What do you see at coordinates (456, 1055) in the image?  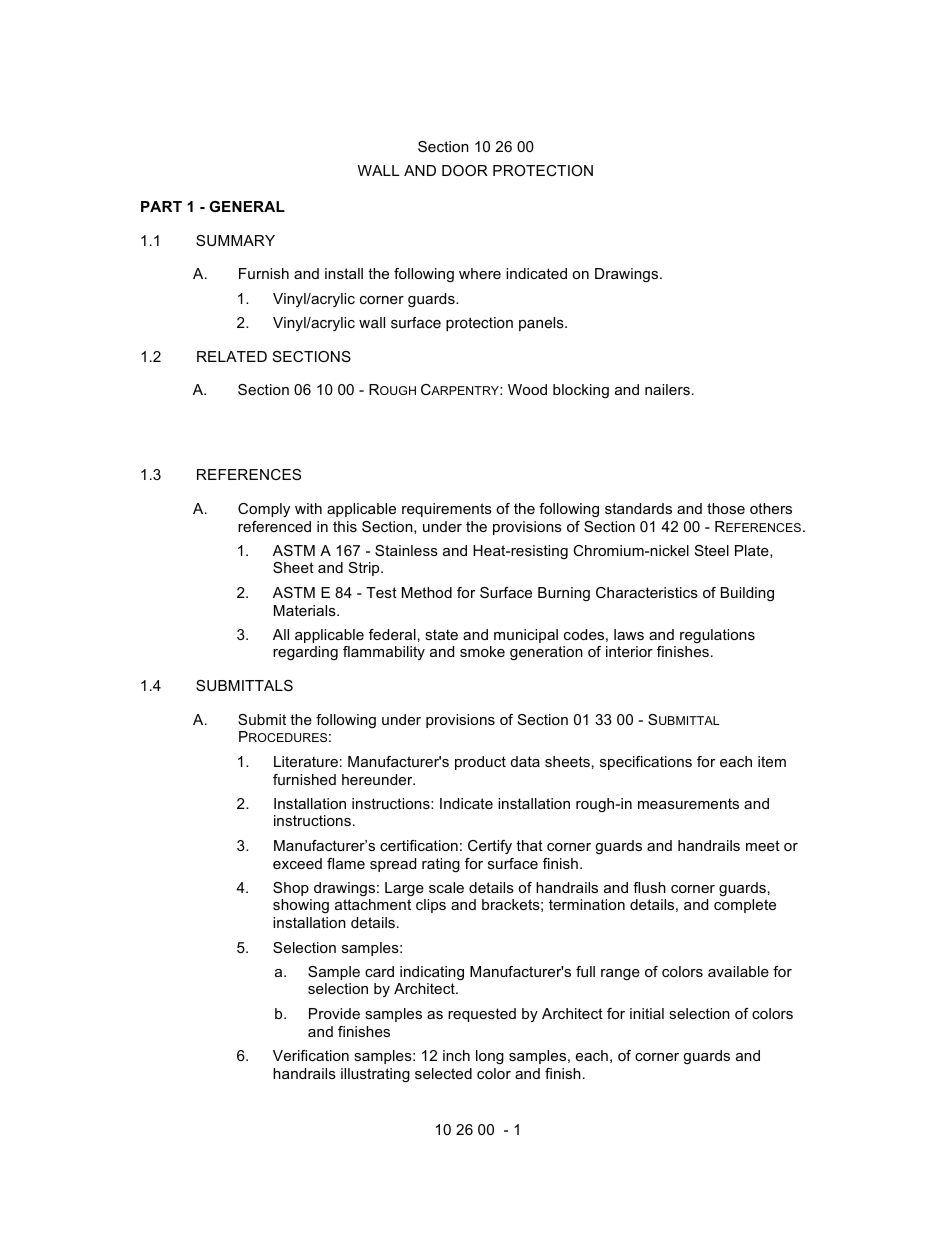 I see `inch` at bounding box center [456, 1055].
